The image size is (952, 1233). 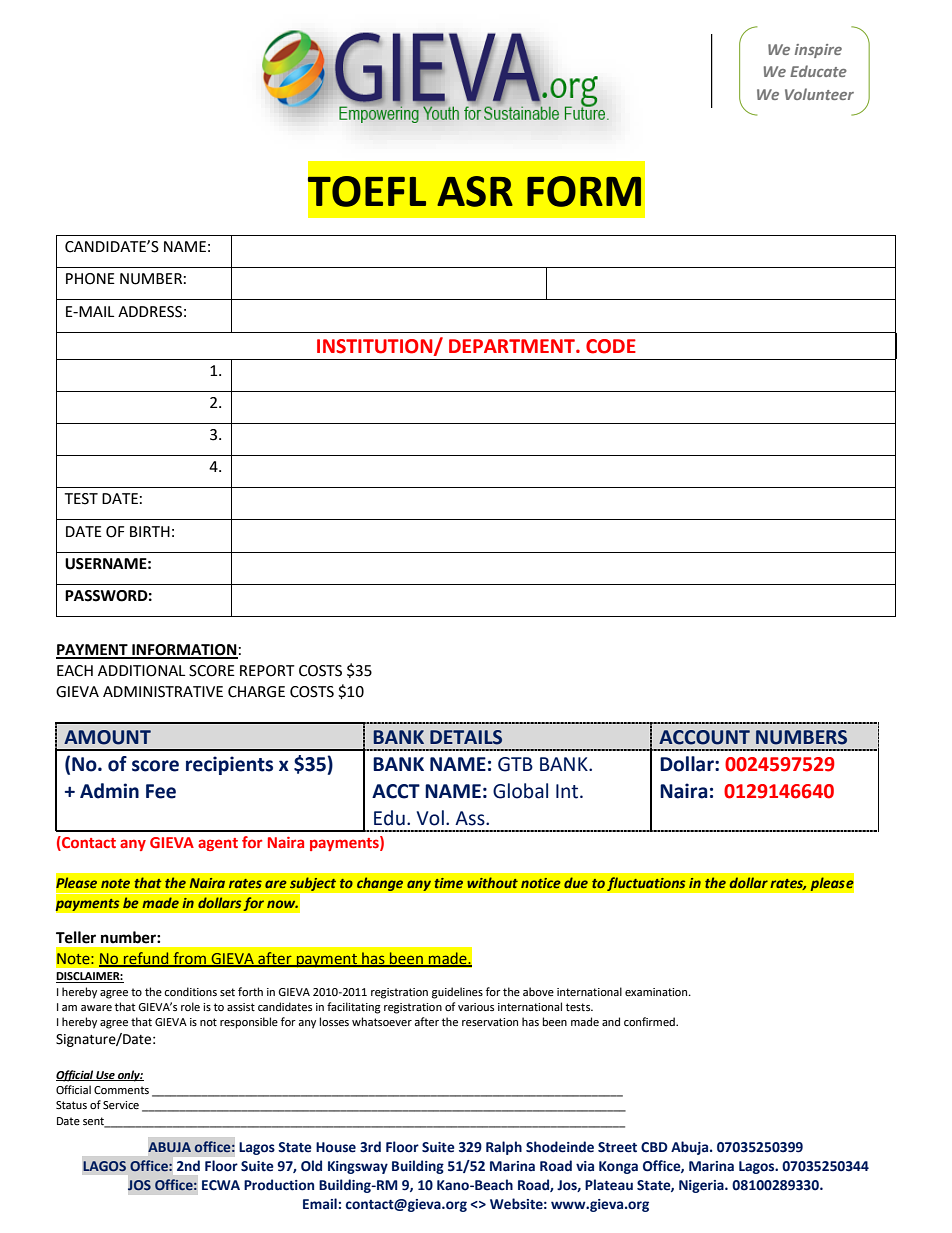 What do you see at coordinates (121, 1105) in the page?
I see `Service` at bounding box center [121, 1105].
